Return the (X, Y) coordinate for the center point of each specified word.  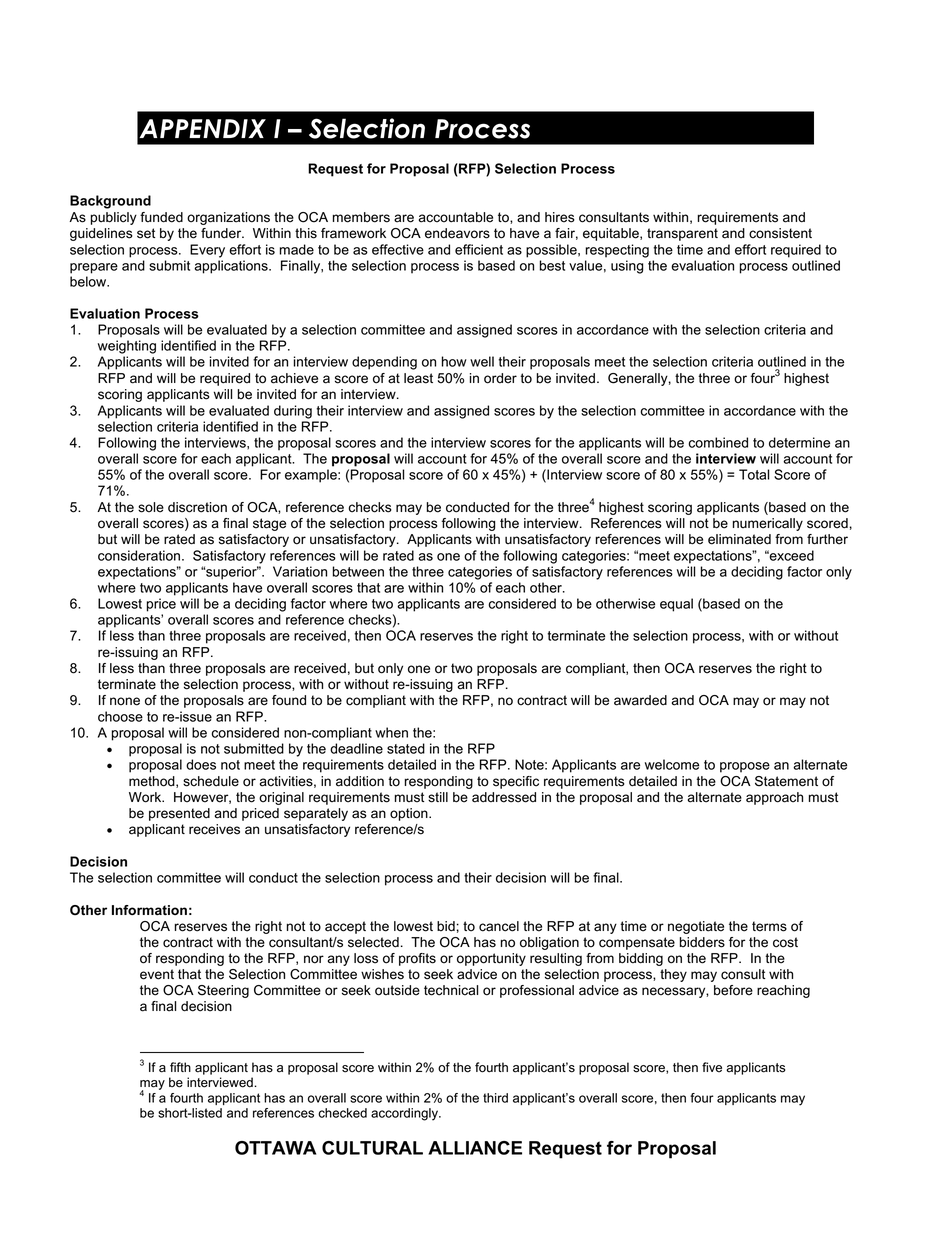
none (125, 701)
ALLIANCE (475, 1148)
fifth (180, 1067)
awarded (640, 700)
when (391, 732)
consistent (780, 233)
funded (161, 217)
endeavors (457, 233)
